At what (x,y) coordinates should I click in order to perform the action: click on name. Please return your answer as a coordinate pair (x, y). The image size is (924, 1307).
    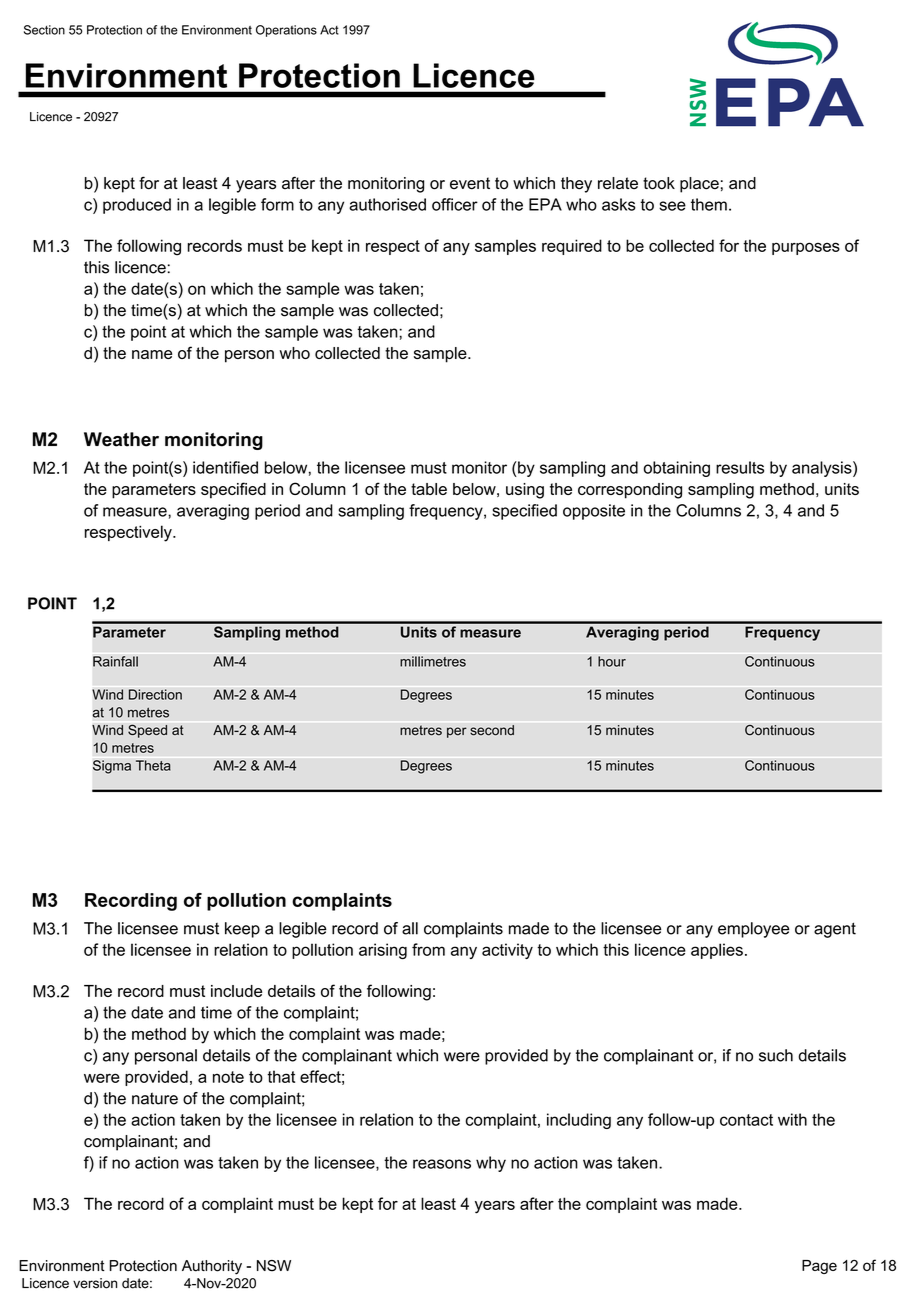
    Looking at the image, I should click on (152, 354).
